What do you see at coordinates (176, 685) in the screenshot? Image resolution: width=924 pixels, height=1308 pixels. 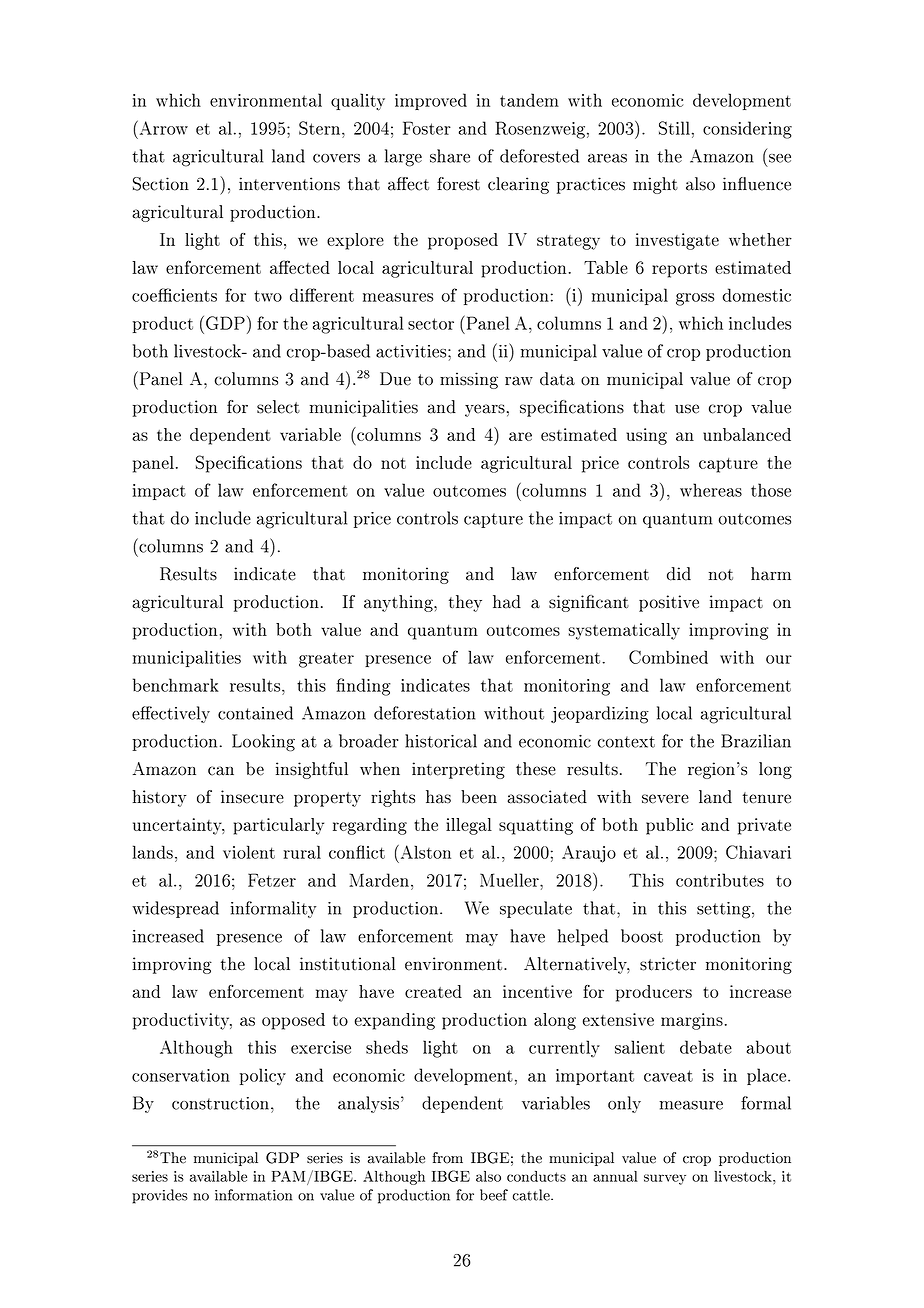 I see `benchmark` at bounding box center [176, 685].
